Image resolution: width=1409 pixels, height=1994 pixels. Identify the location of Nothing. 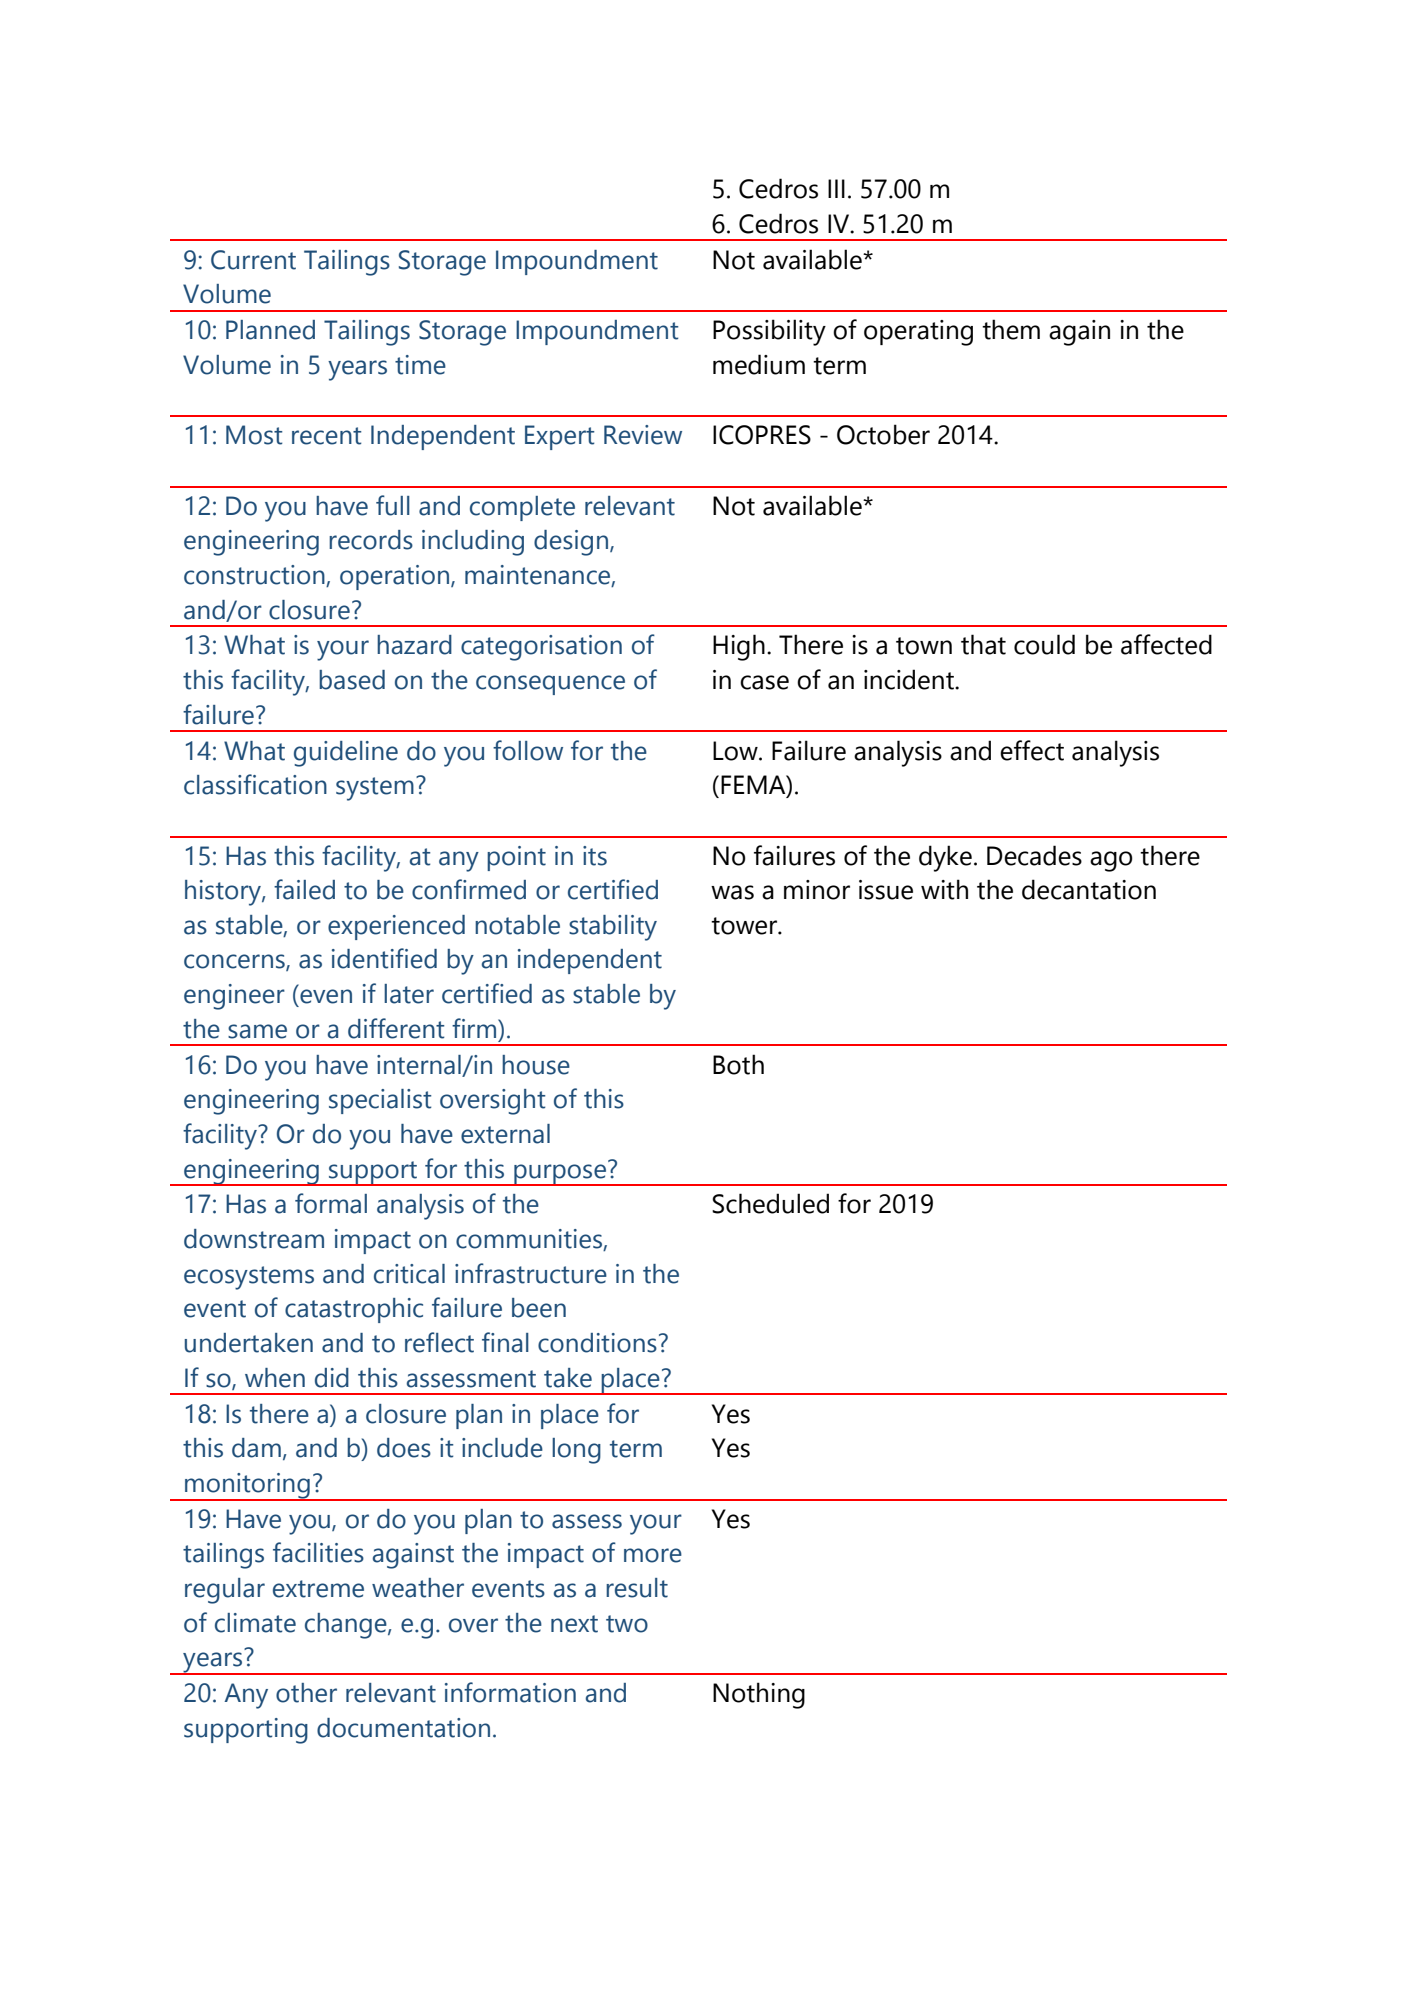
(759, 1695).
